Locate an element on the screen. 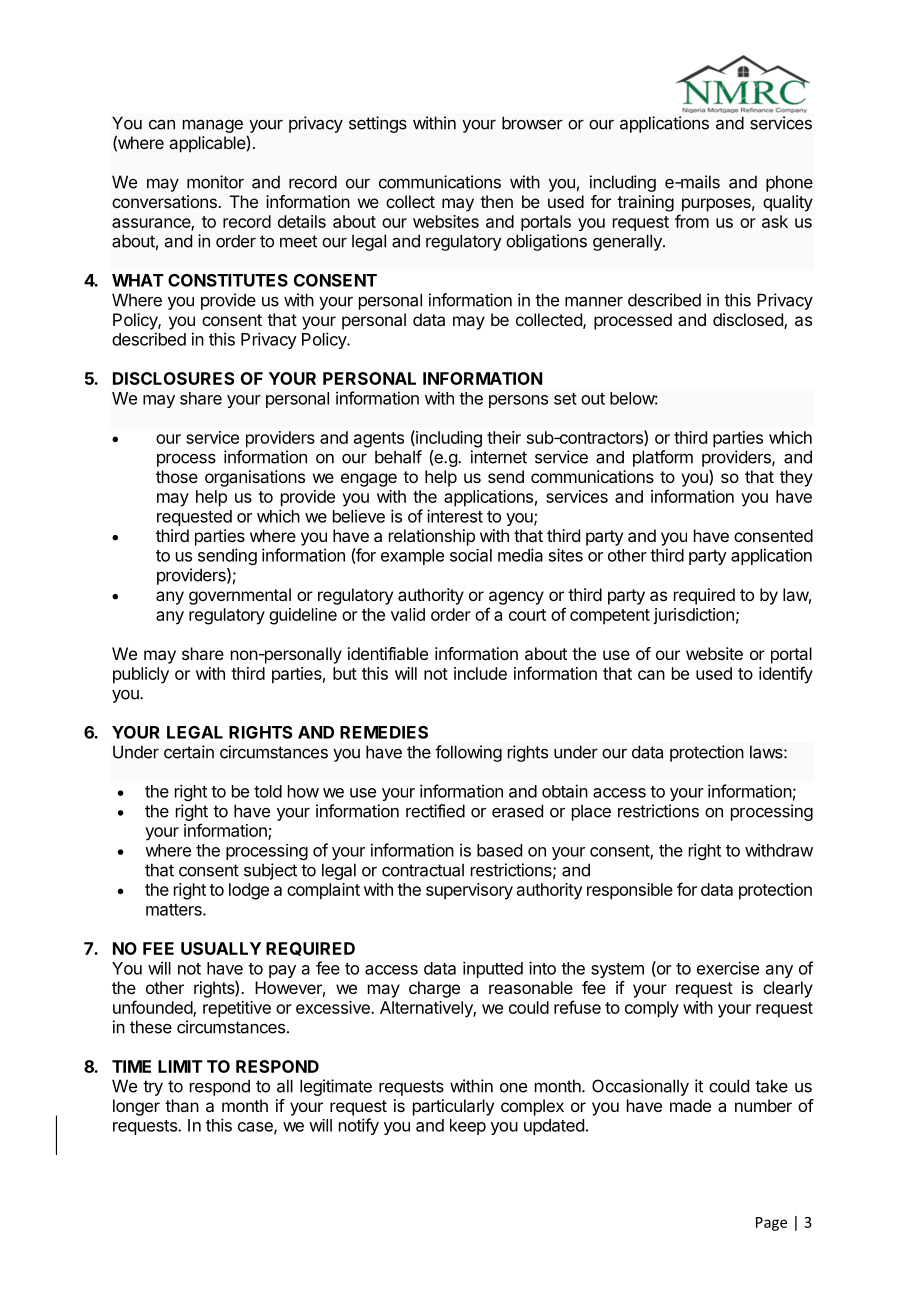 This screenshot has height=1308, width=924. phone is located at coordinates (789, 183).
